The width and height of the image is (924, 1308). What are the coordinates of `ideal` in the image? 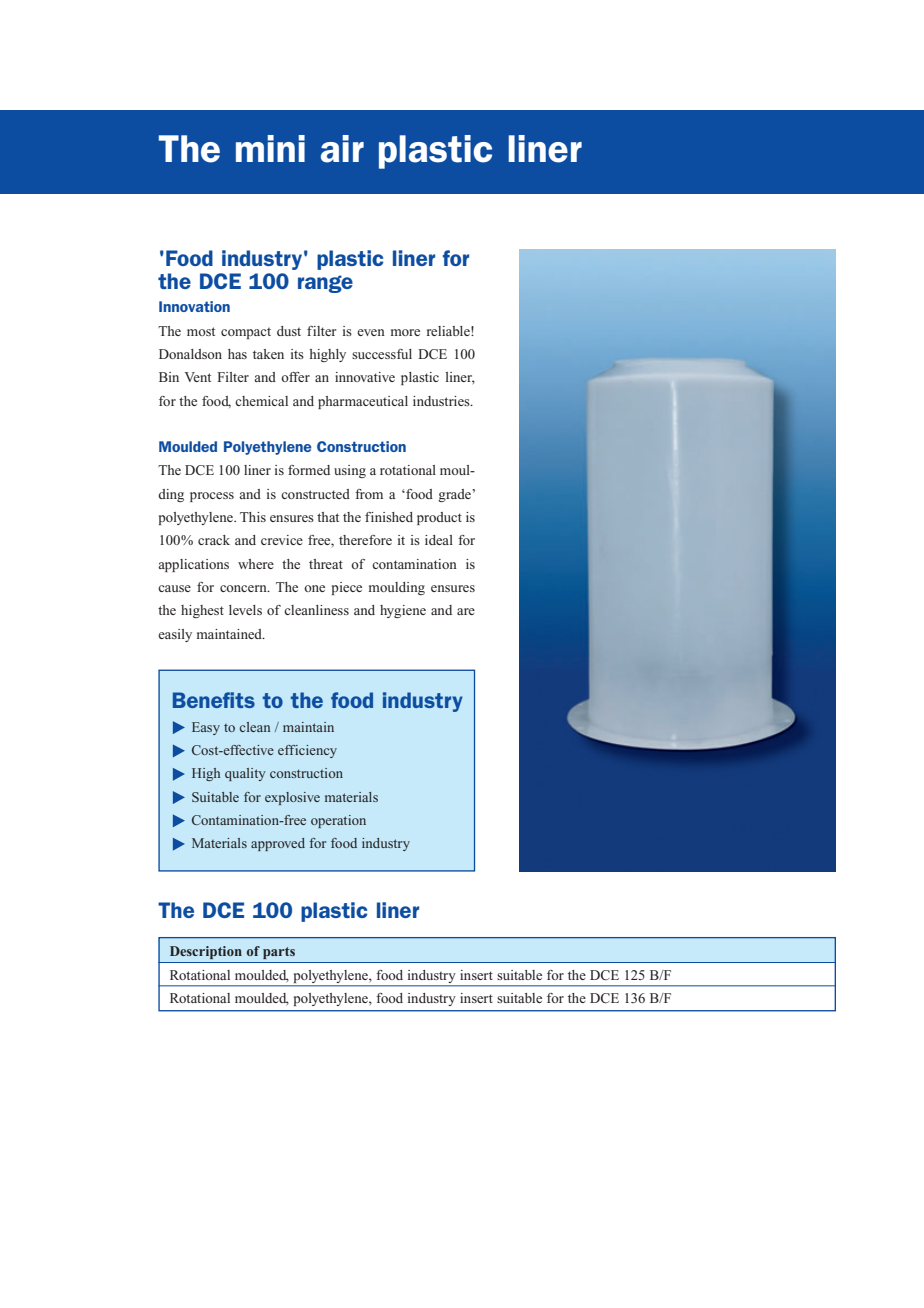 It's located at (439, 540).
